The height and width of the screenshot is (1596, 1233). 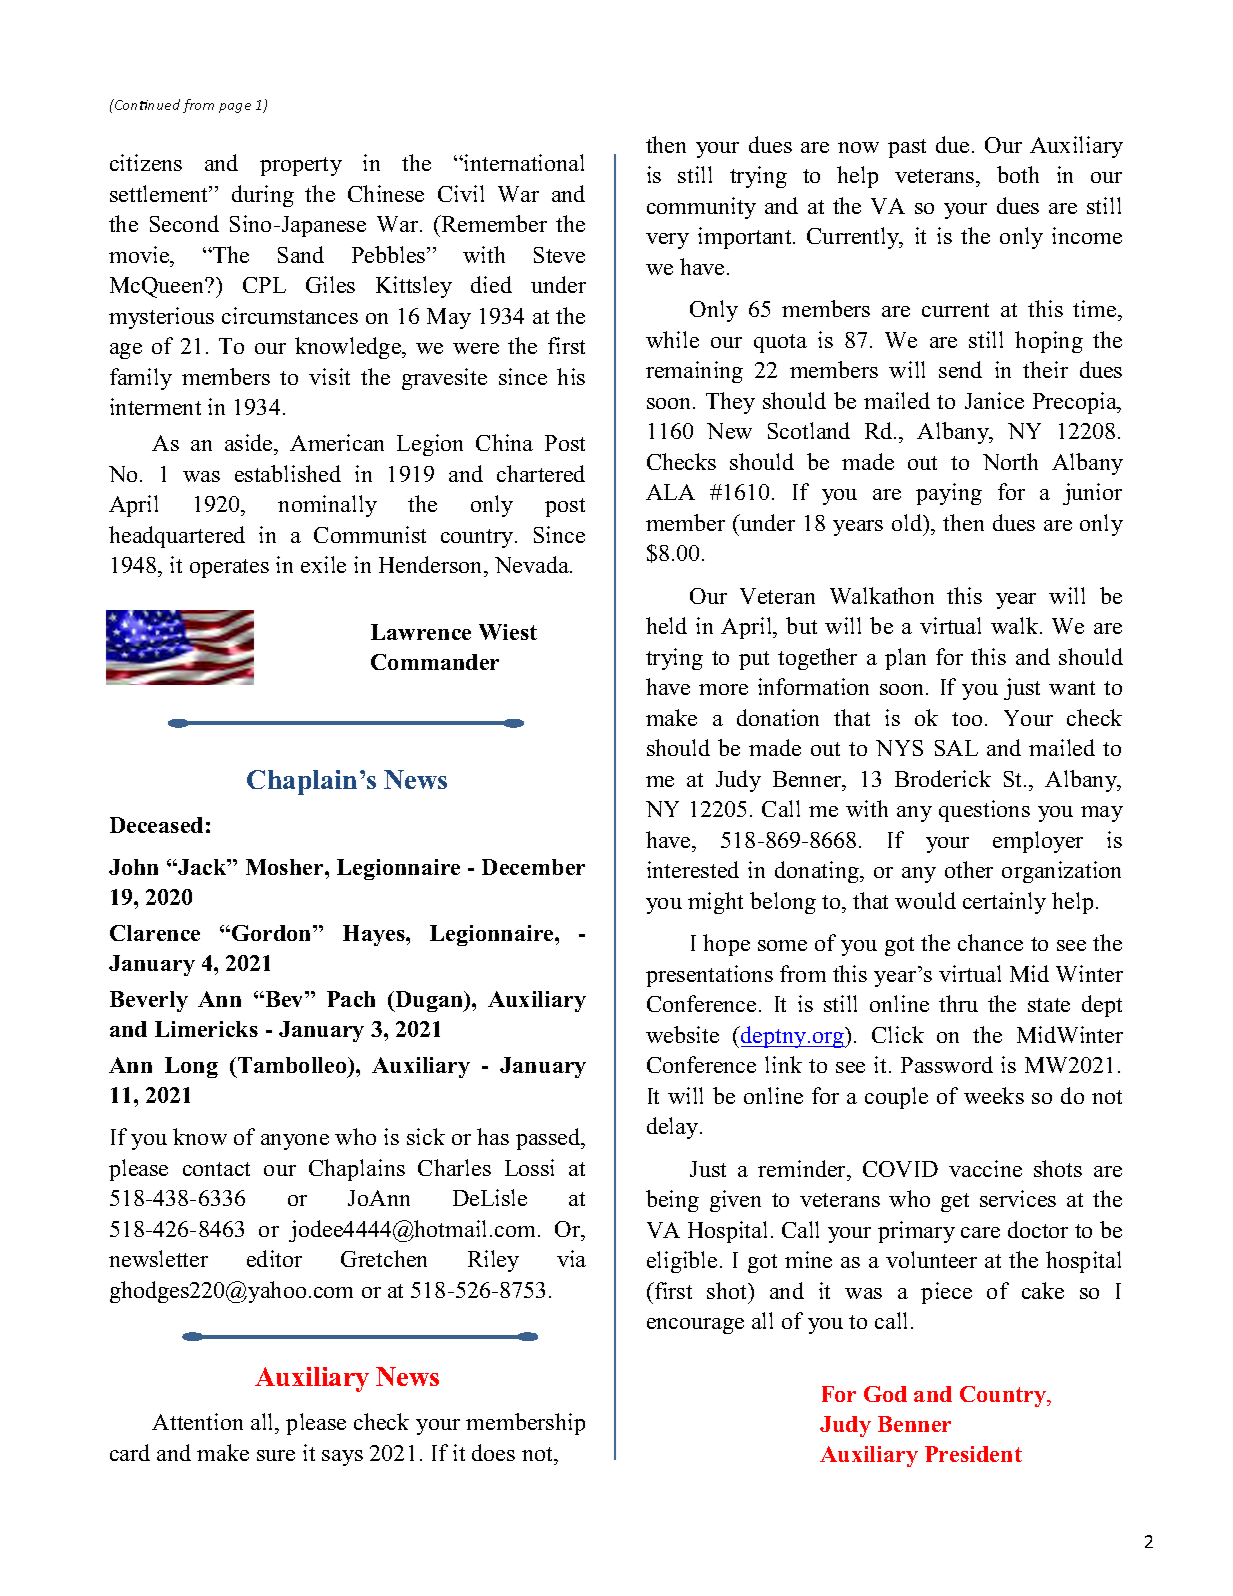 What do you see at coordinates (1018, 174) in the screenshot?
I see `both` at bounding box center [1018, 174].
